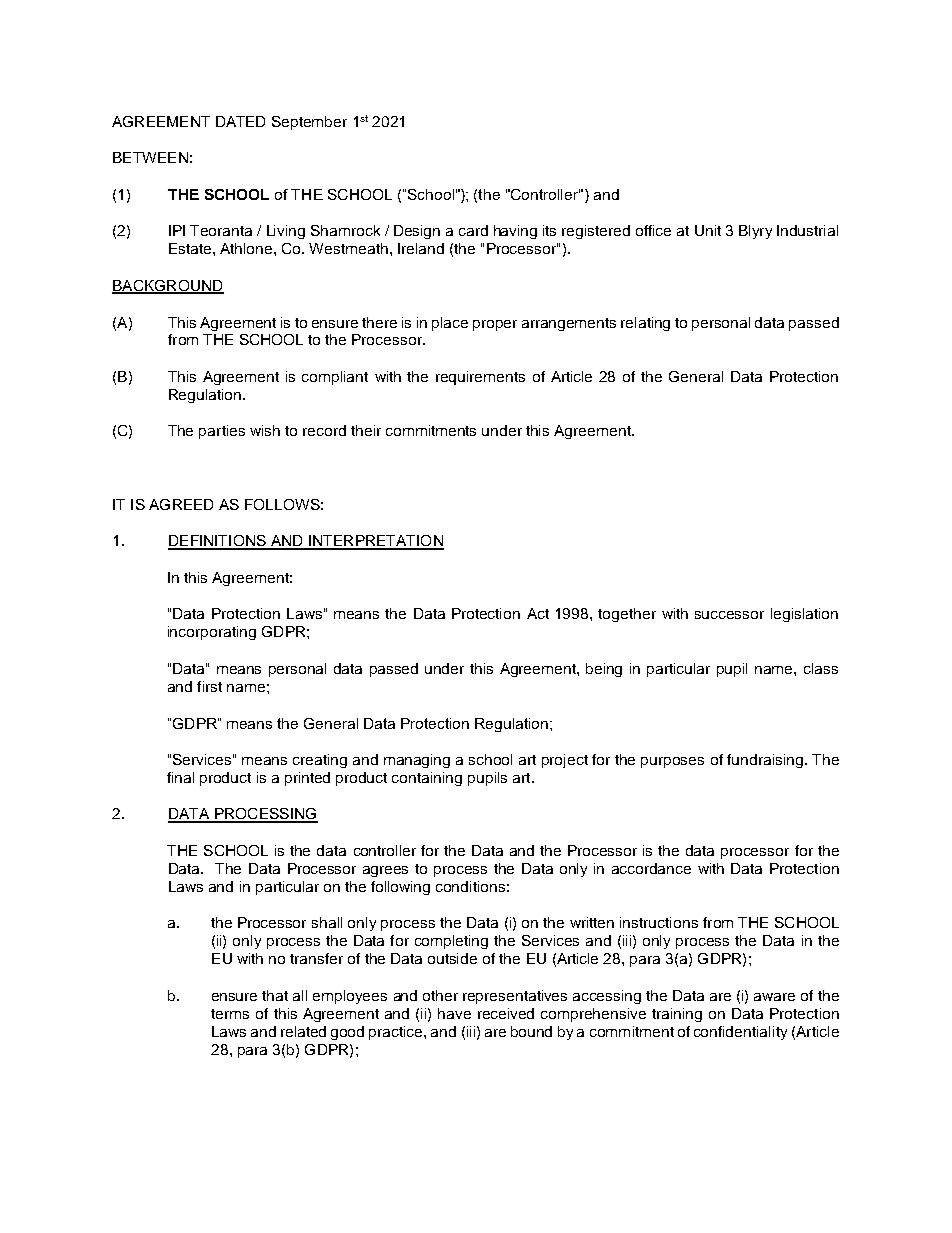 The width and height of the document is (952, 1233). Describe the element at coordinates (708, 230) in the document. I see `Unit` at that location.
